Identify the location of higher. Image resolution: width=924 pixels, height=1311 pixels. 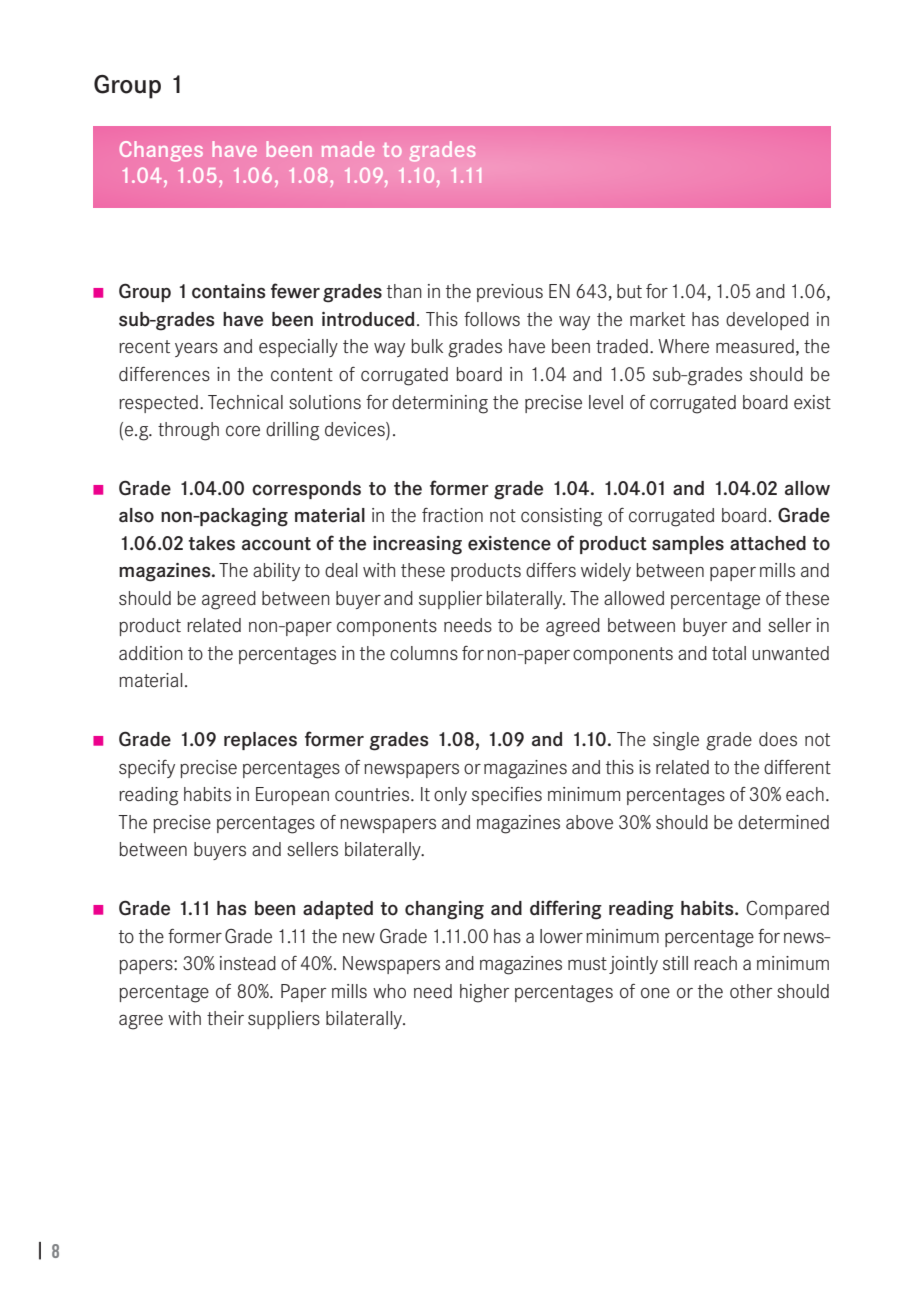
(484, 993).
